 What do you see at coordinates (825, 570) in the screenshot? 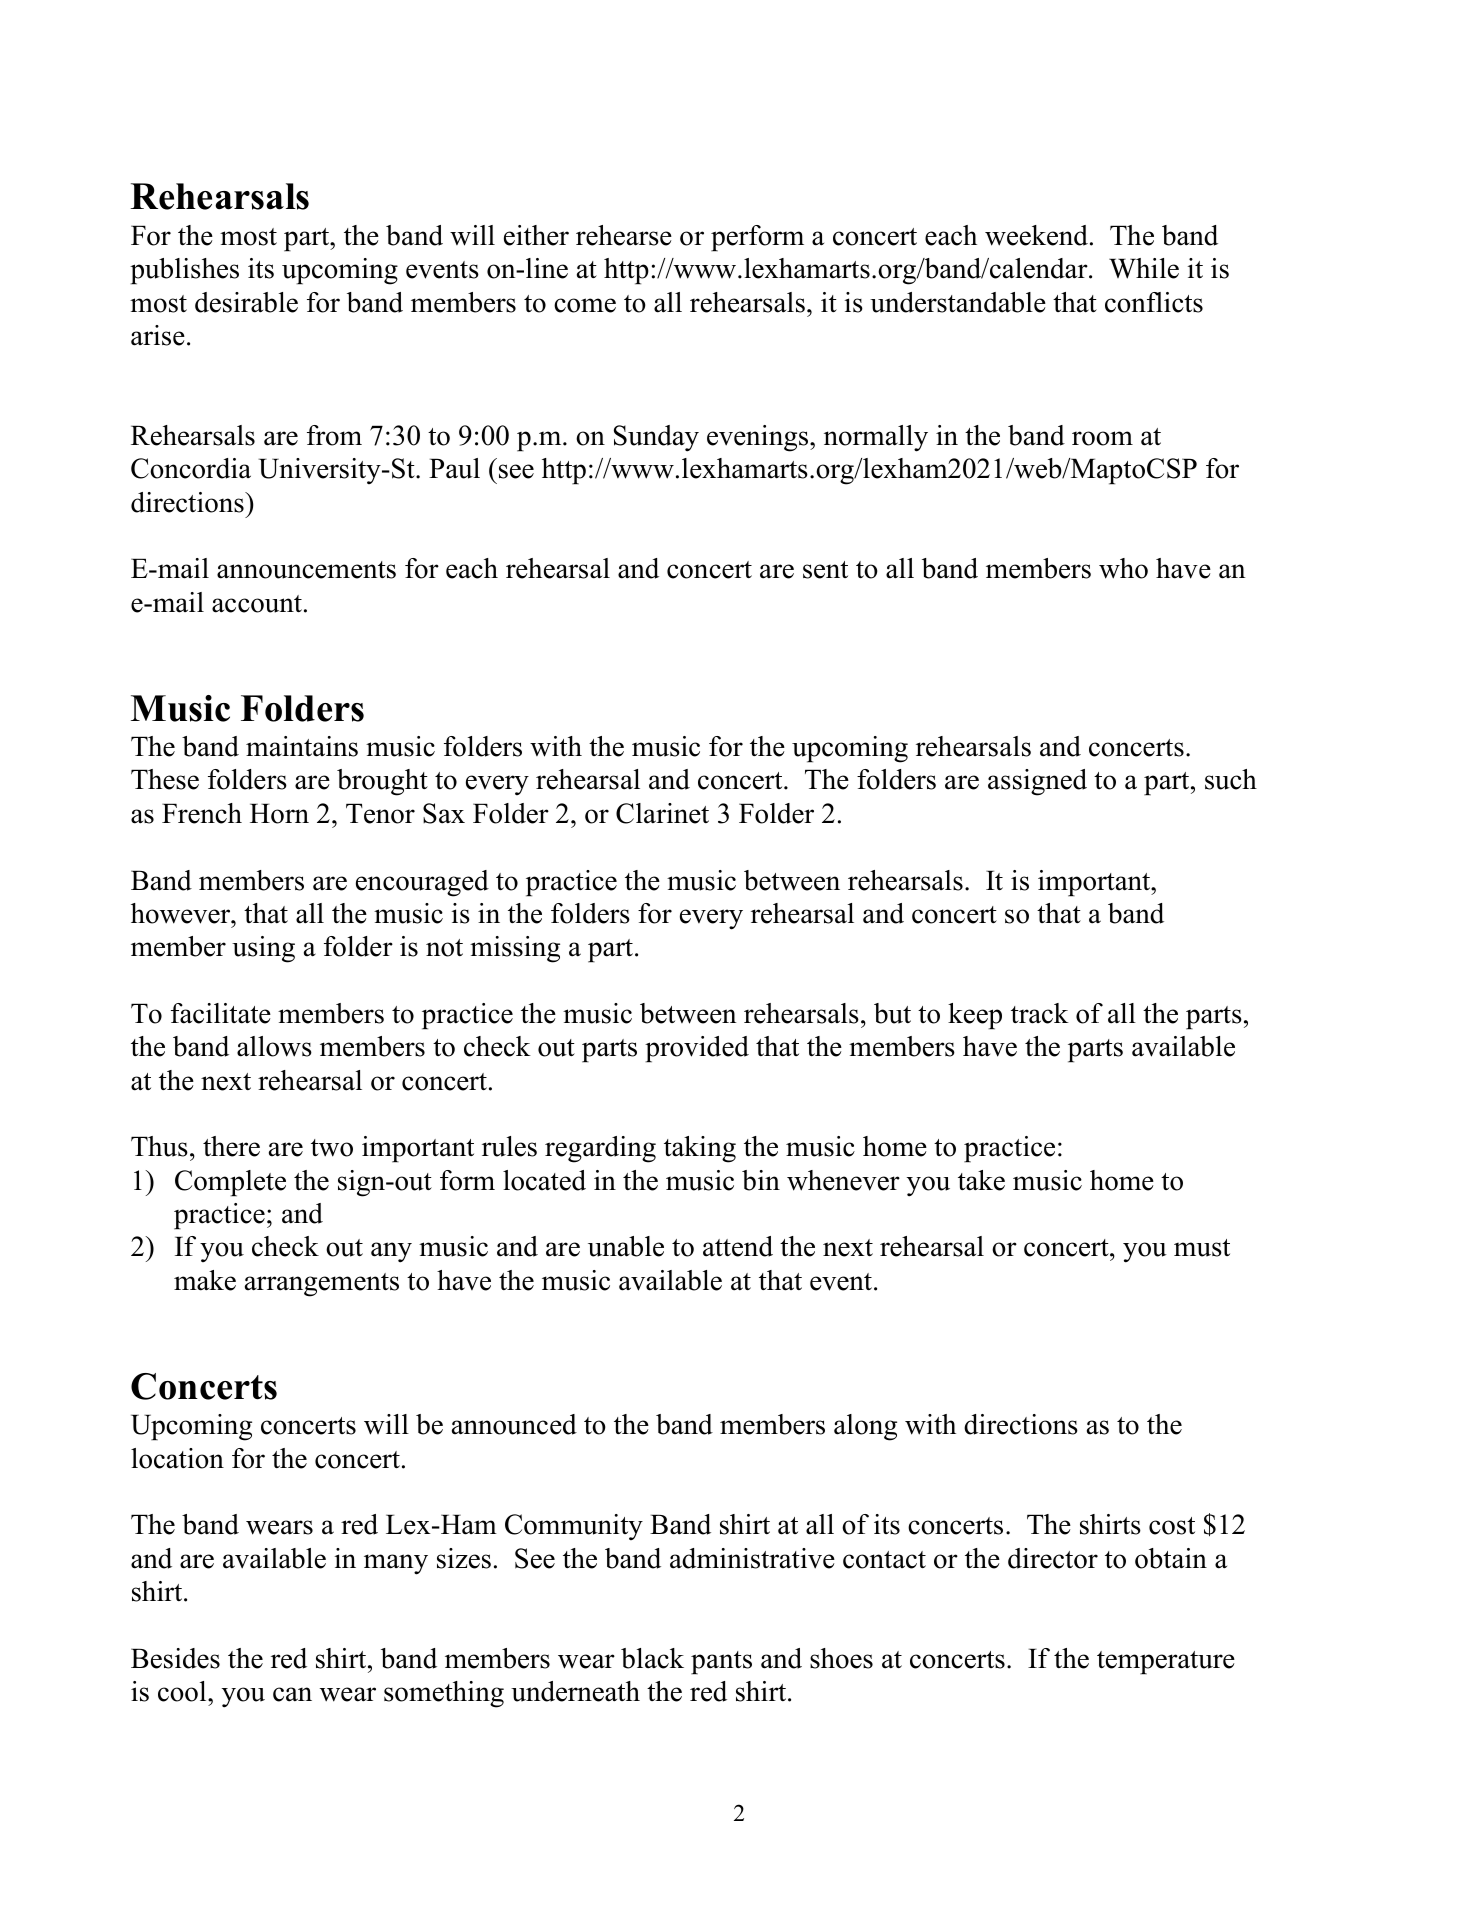
I see `sent` at bounding box center [825, 570].
